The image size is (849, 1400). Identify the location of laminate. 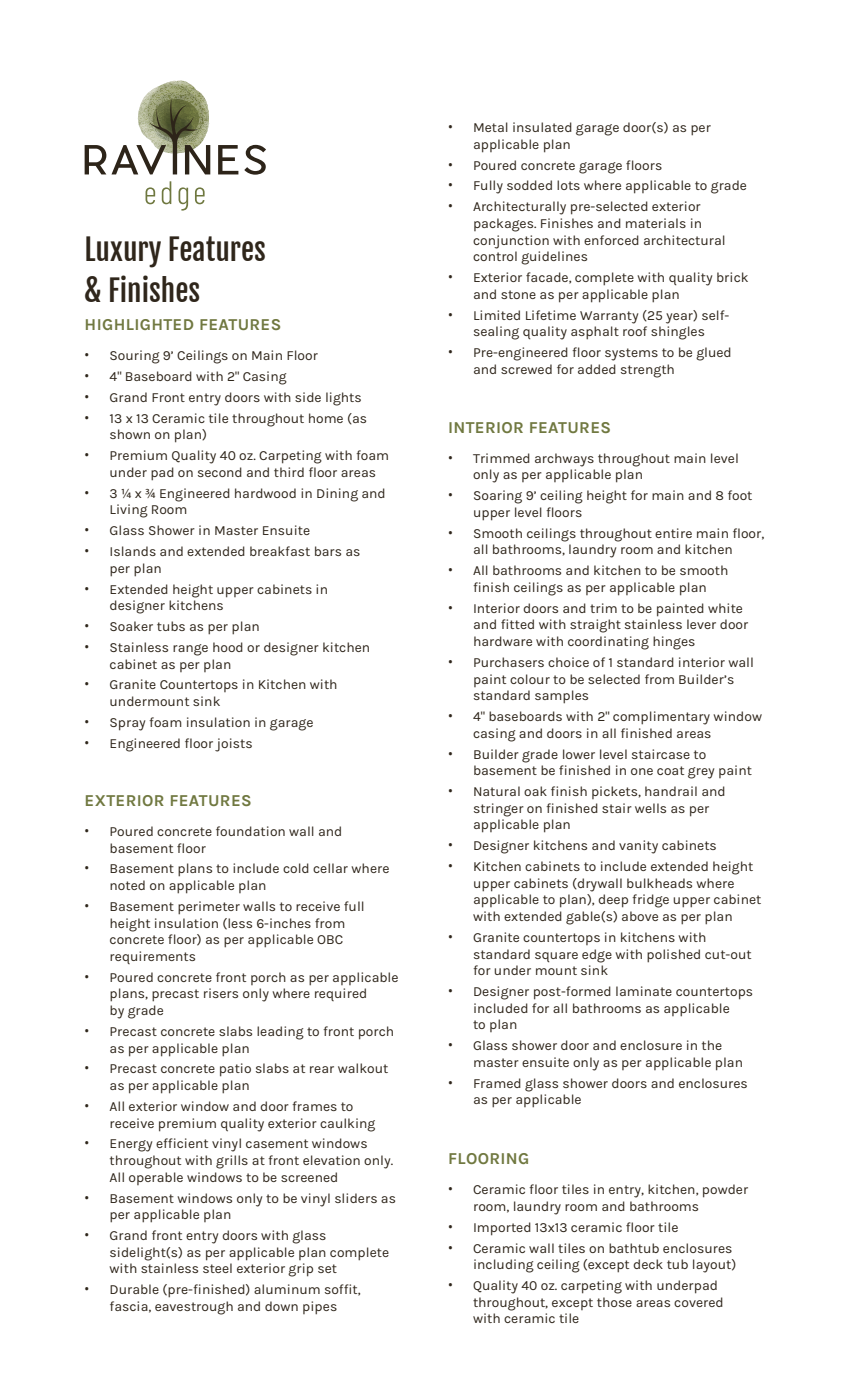
(644, 991).
